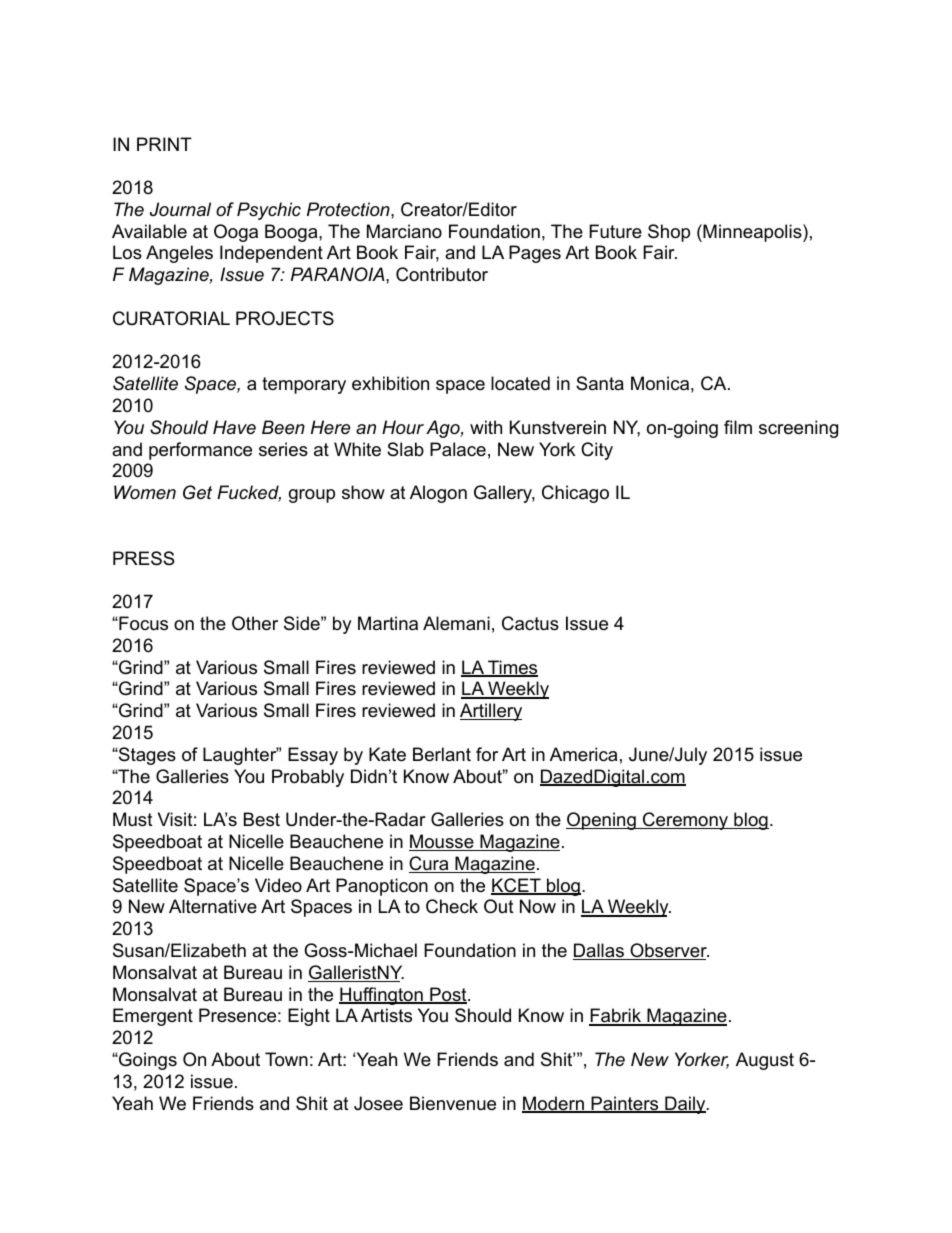 The width and height of the document is (952, 1233). What do you see at coordinates (686, 821) in the document?
I see `Ceremony` at bounding box center [686, 821].
